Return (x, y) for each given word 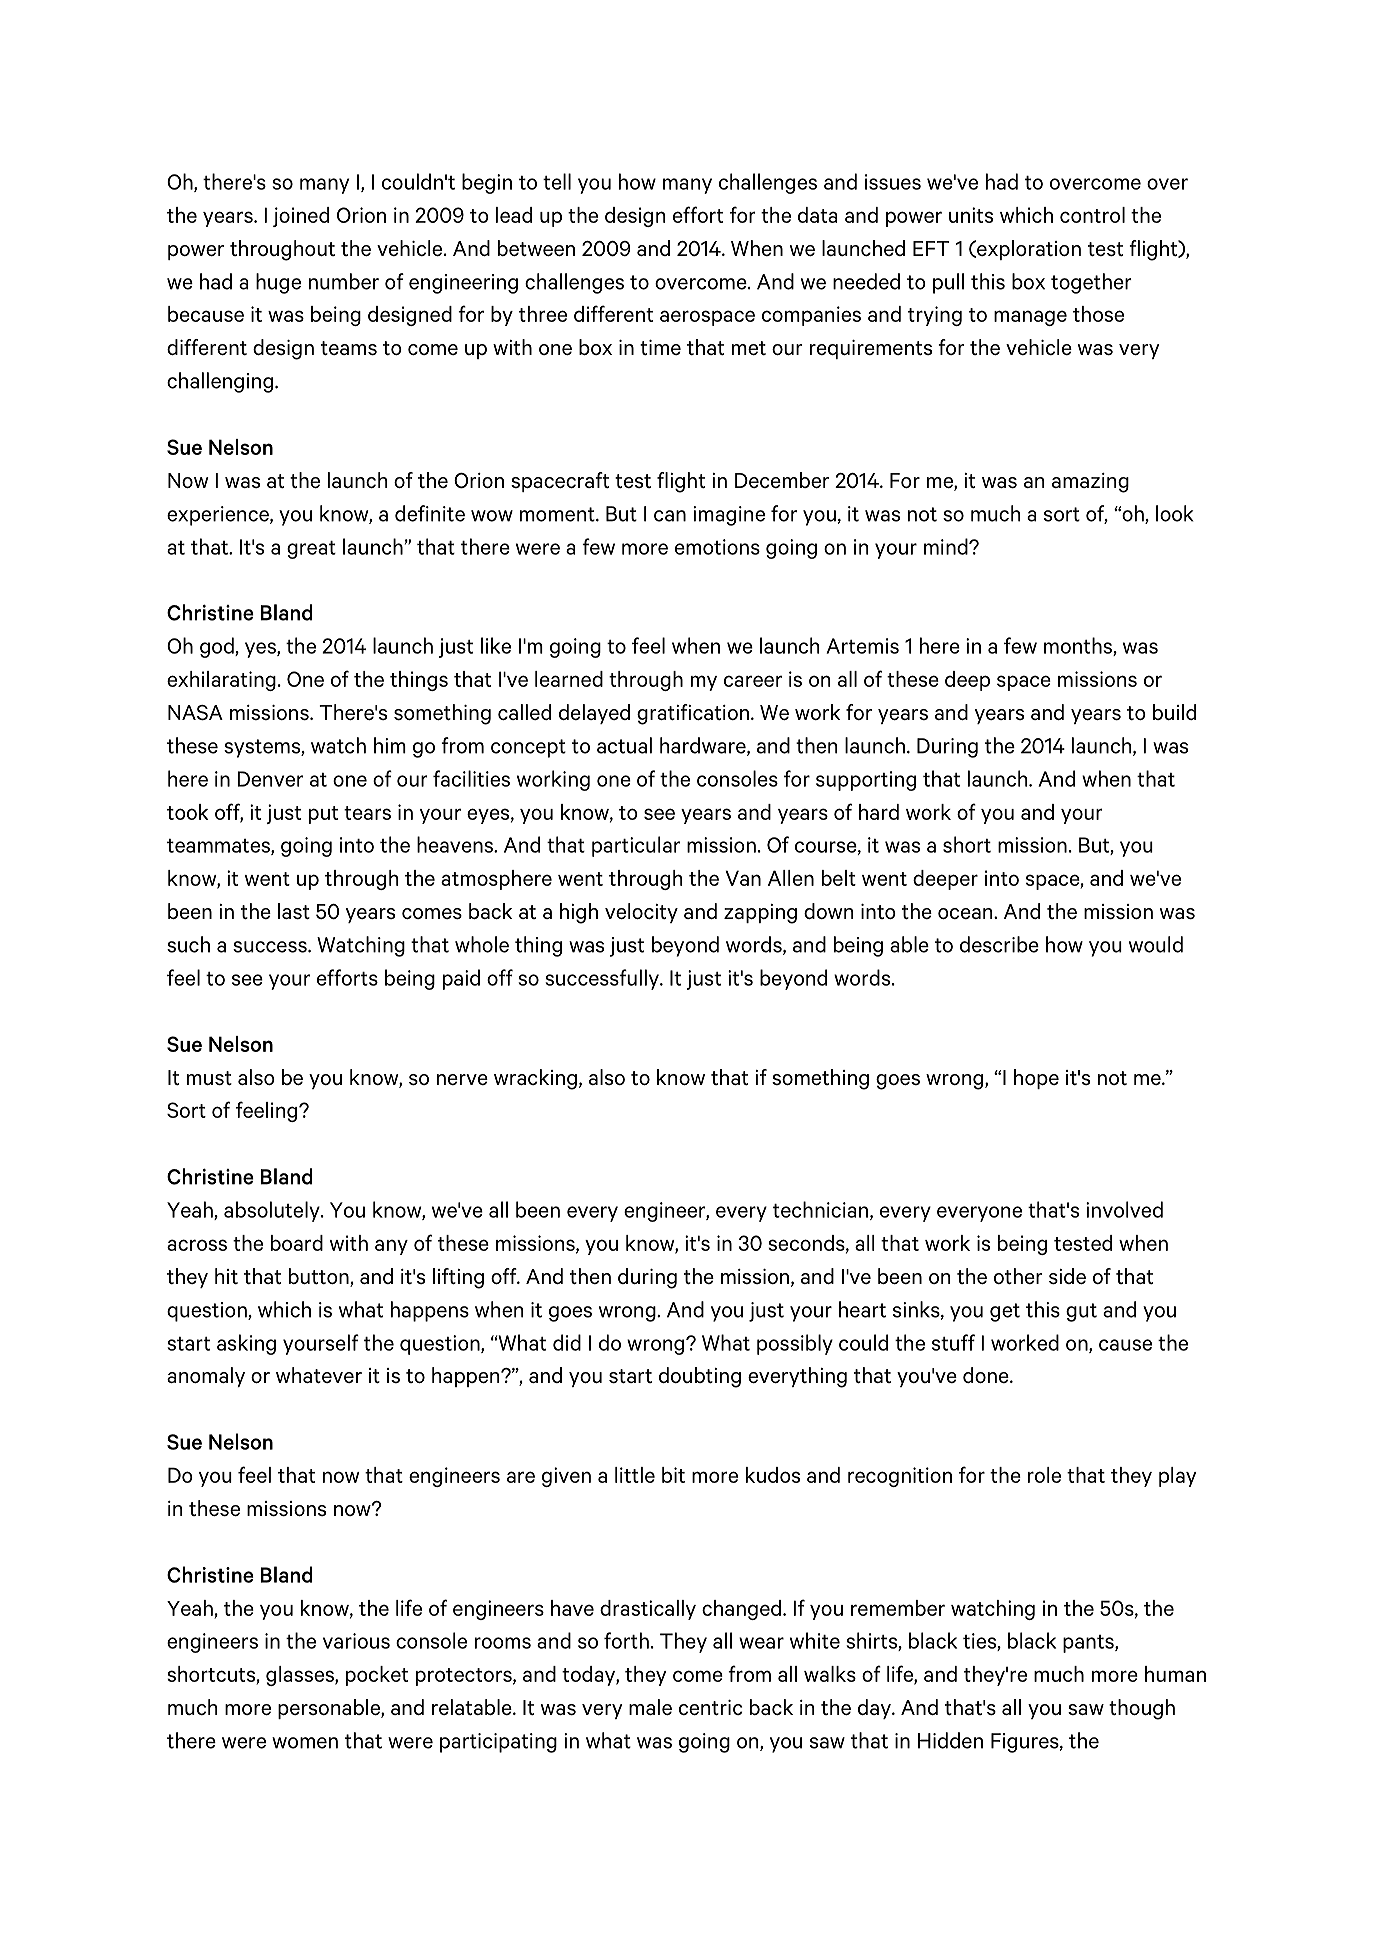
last (294, 911)
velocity (641, 913)
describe (999, 944)
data (818, 215)
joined (301, 217)
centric (710, 1707)
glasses (301, 1676)
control (1092, 215)
